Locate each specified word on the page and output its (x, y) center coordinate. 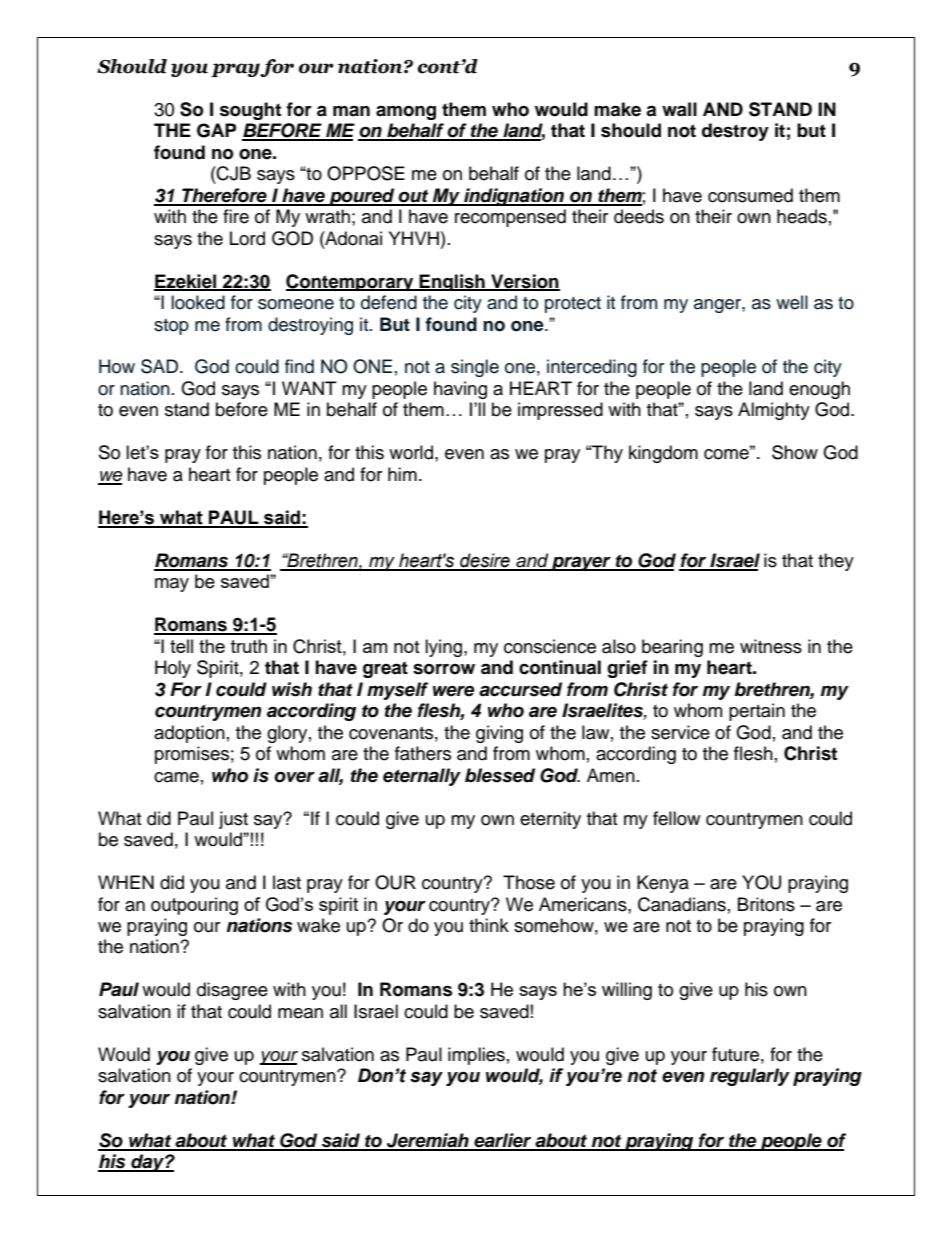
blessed (500, 775)
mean (300, 1013)
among (406, 112)
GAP (216, 130)
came (176, 777)
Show (795, 452)
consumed (750, 195)
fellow (676, 818)
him (402, 474)
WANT (309, 388)
